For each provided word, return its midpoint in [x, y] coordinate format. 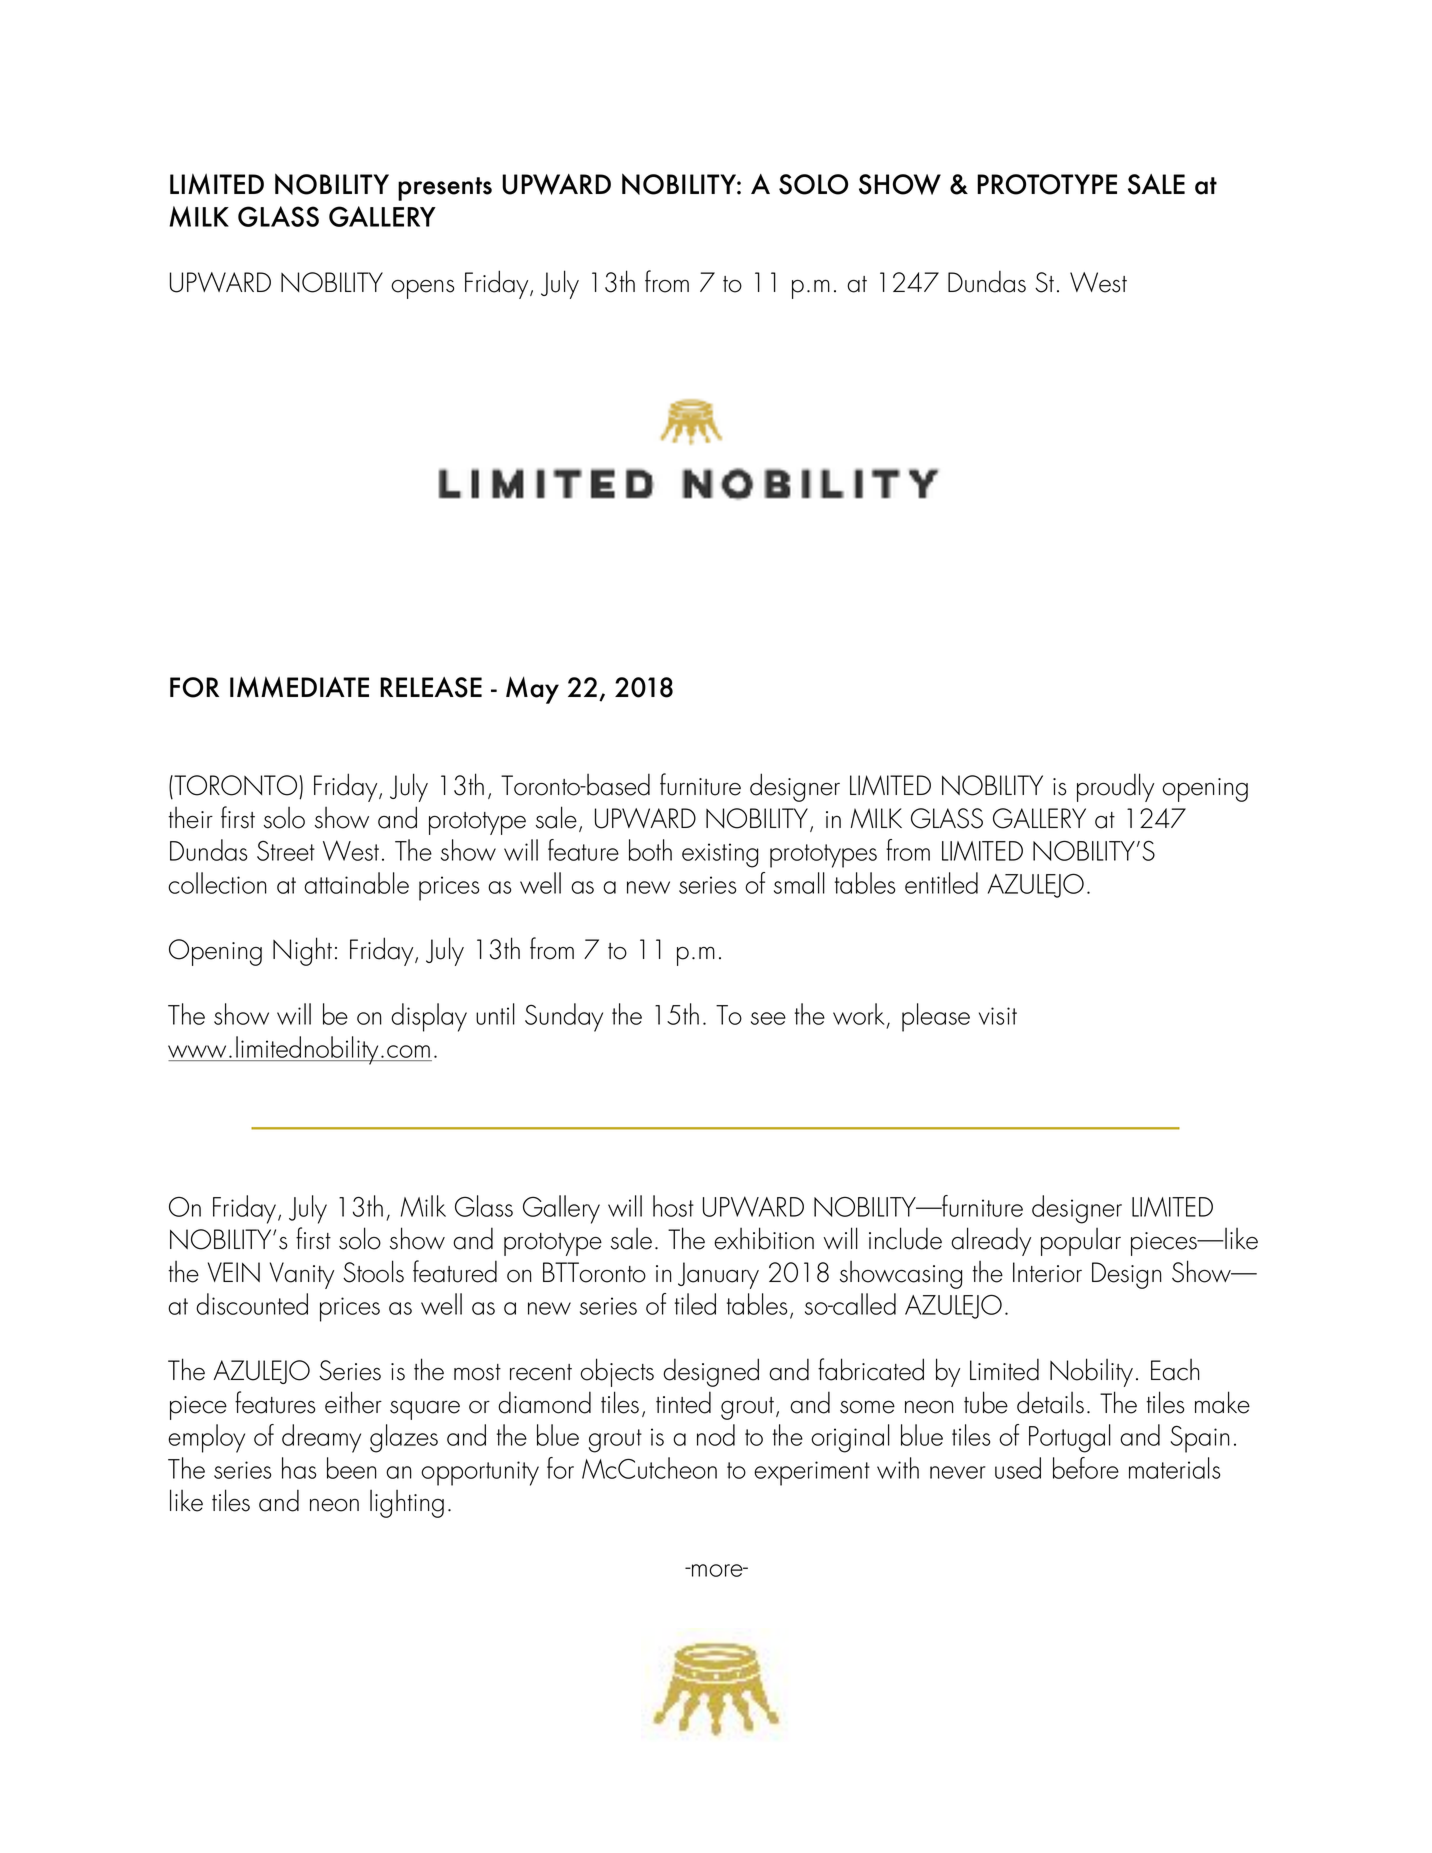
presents [445, 189]
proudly [1115, 787]
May [532, 690]
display [429, 1017]
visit [998, 1016]
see [768, 1018]
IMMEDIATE [299, 687]
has [299, 1468]
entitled [941, 883]
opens [423, 289]
